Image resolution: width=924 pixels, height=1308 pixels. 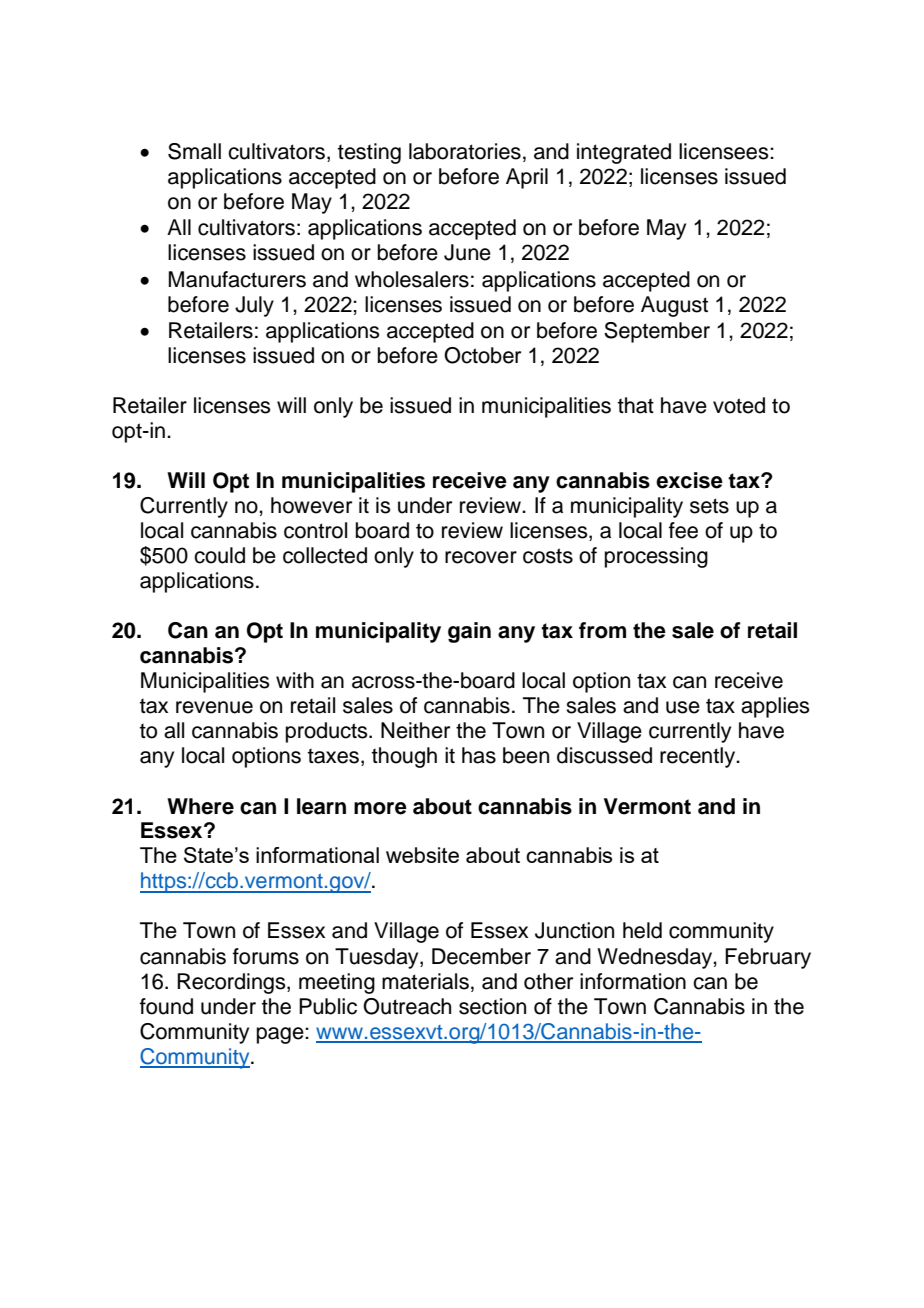 What do you see at coordinates (465, 151) in the screenshot?
I see `laboratories` at bounding box center [465, 151].
